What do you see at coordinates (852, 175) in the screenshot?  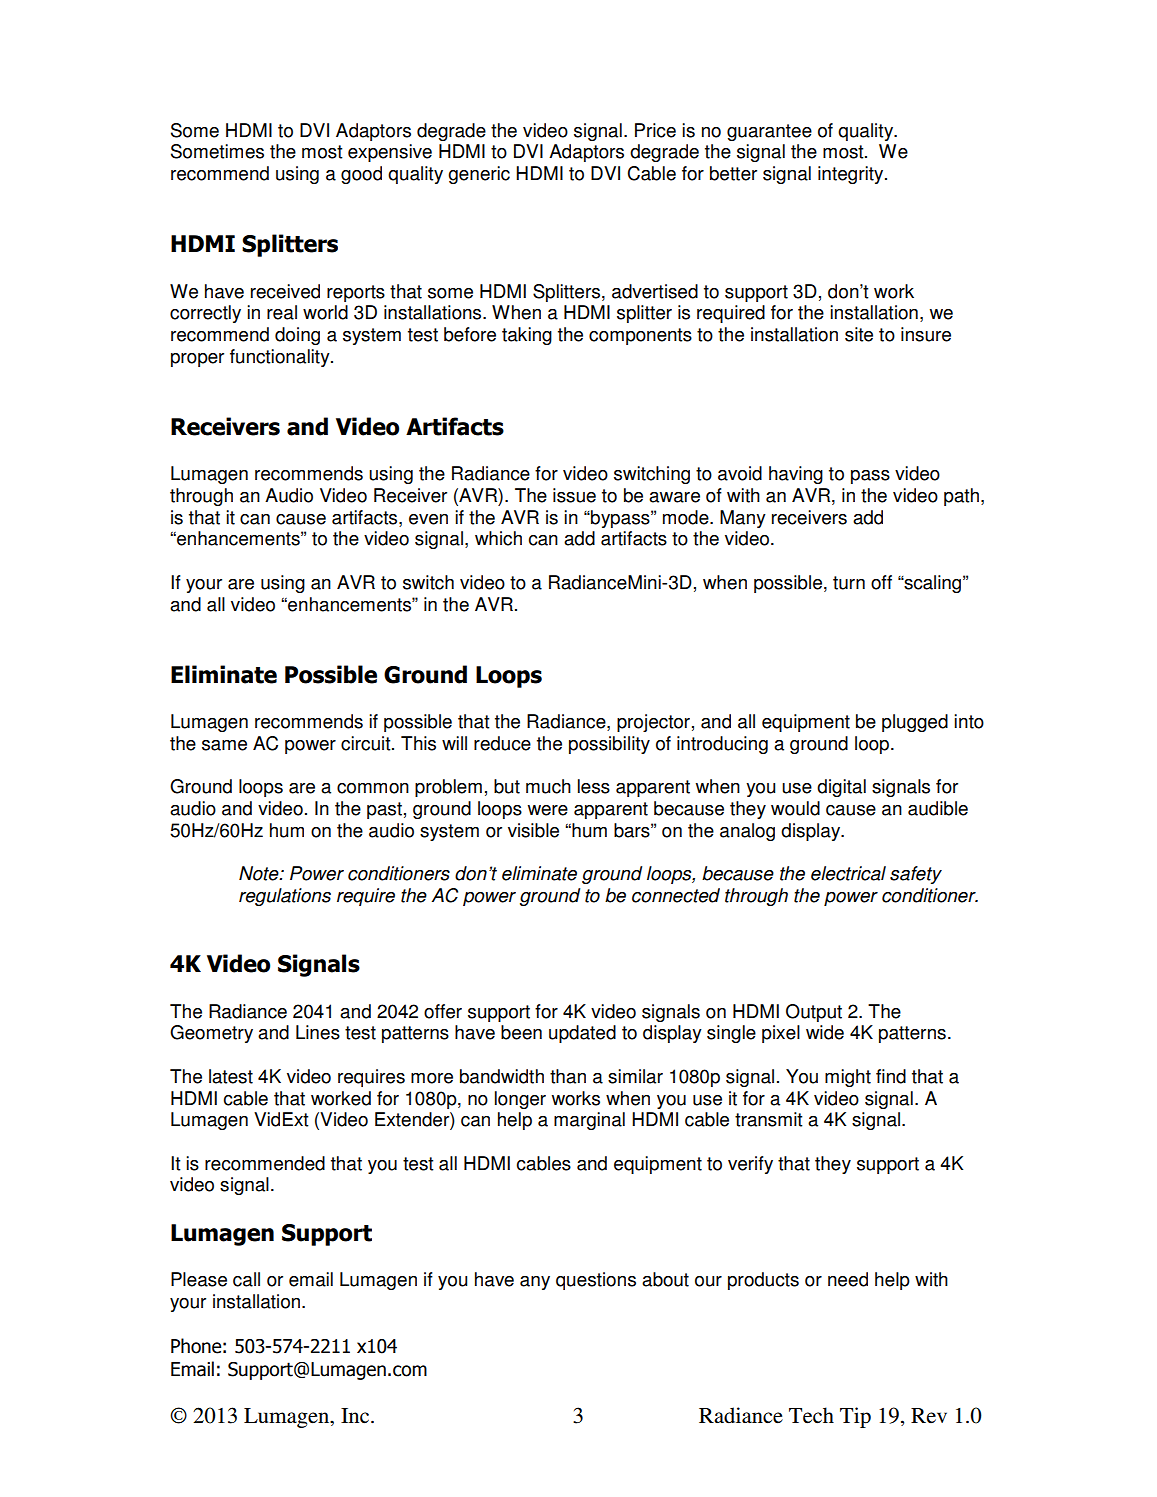 I see `integrity` at bounding box center [852, 175].
